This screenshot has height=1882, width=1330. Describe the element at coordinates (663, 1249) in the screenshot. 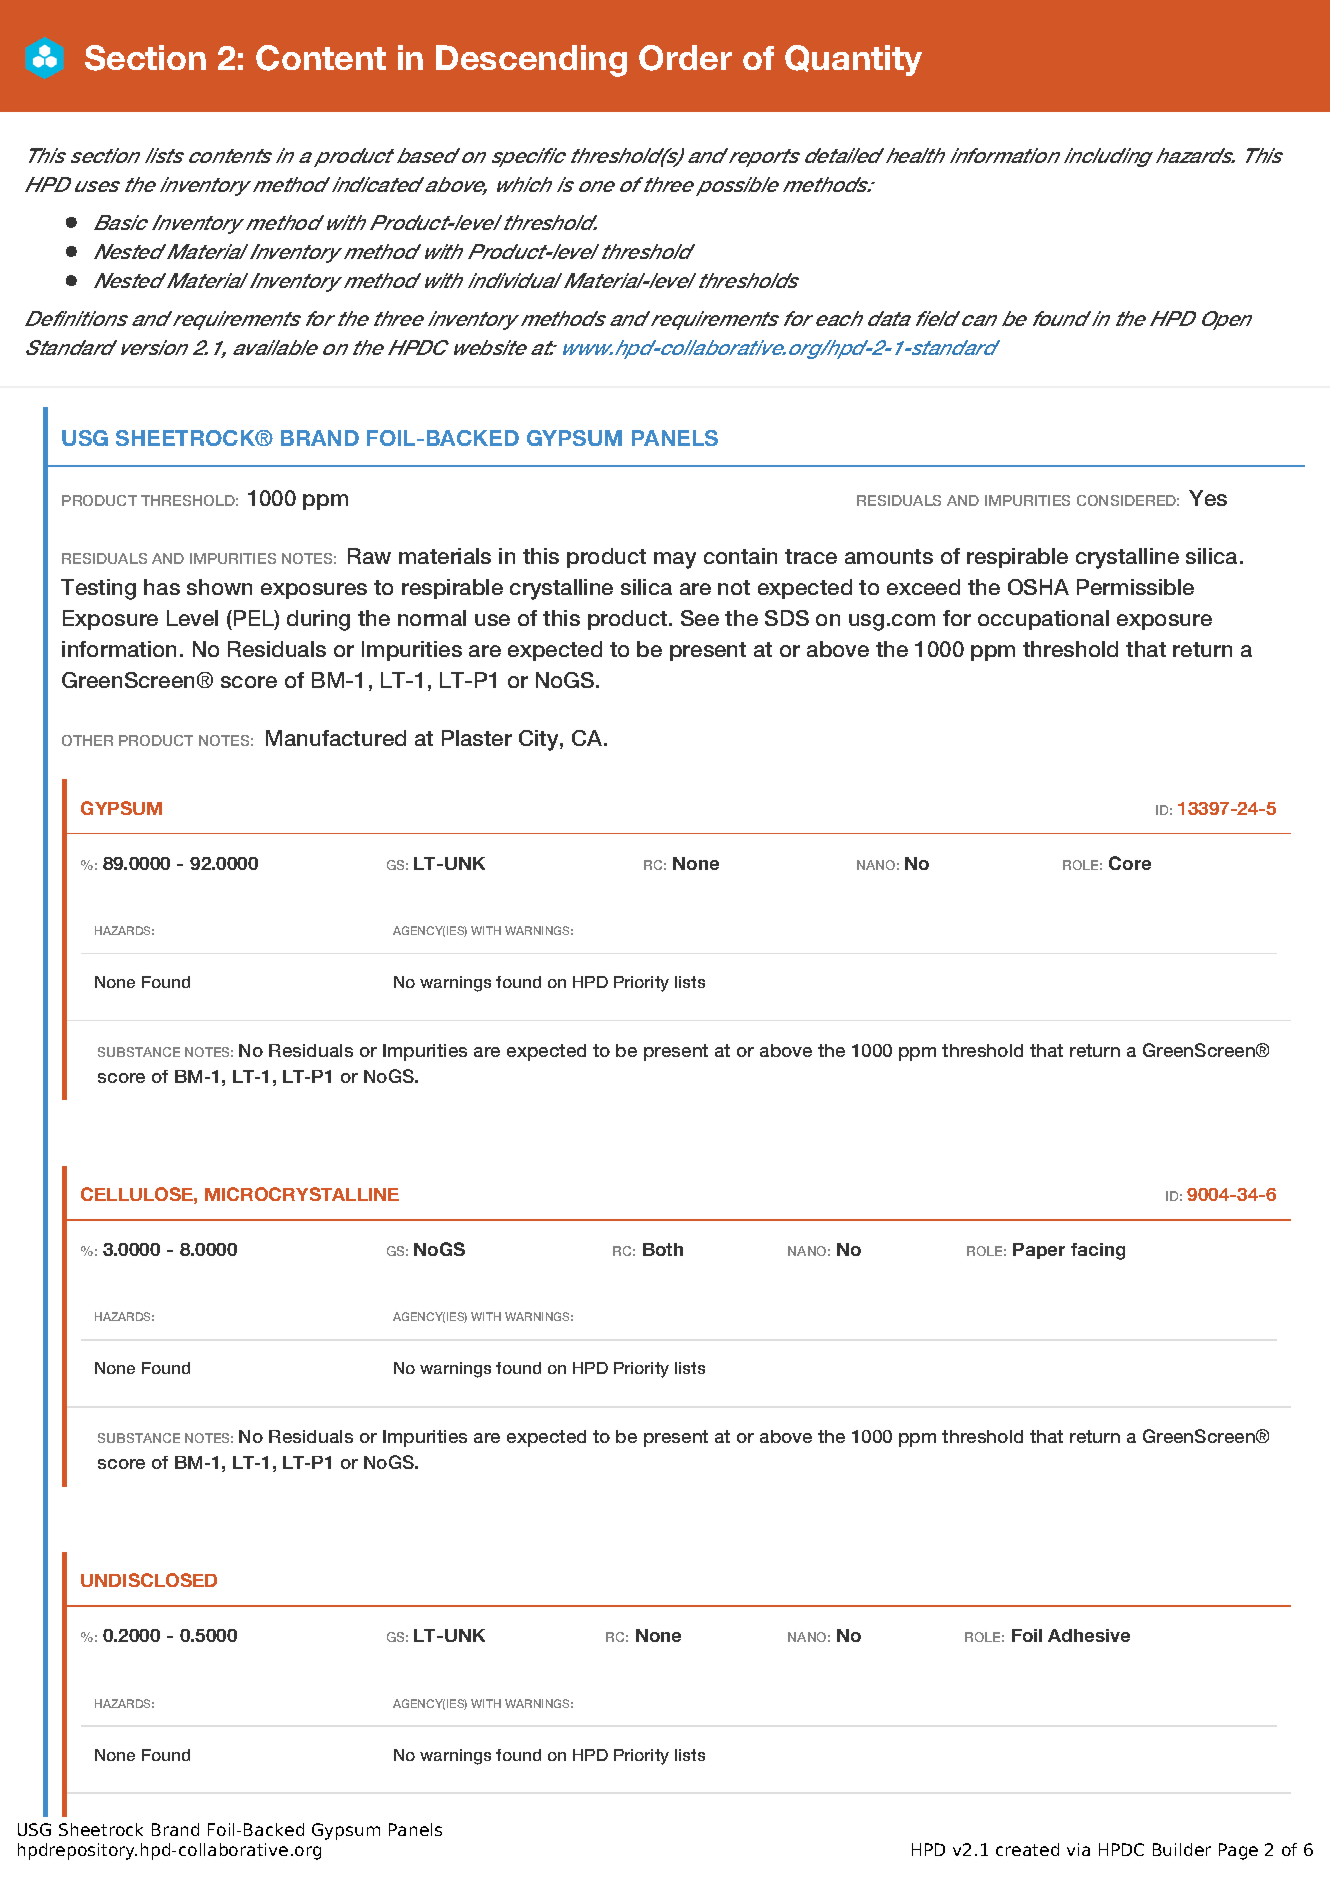

I see `Both` at that location.
